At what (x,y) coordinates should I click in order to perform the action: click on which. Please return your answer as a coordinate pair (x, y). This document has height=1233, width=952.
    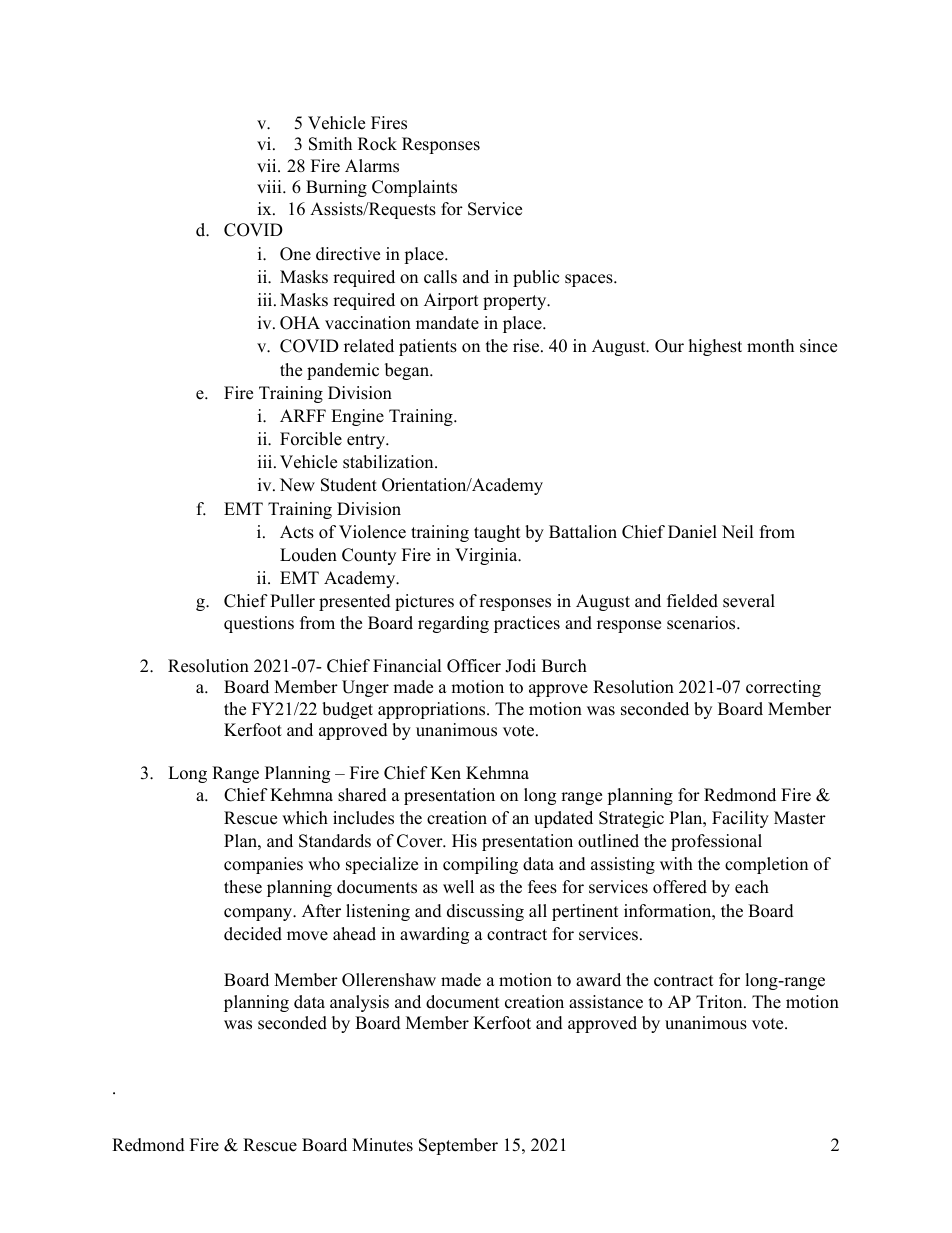
    Looking at the image, I should click on (305, 818).
